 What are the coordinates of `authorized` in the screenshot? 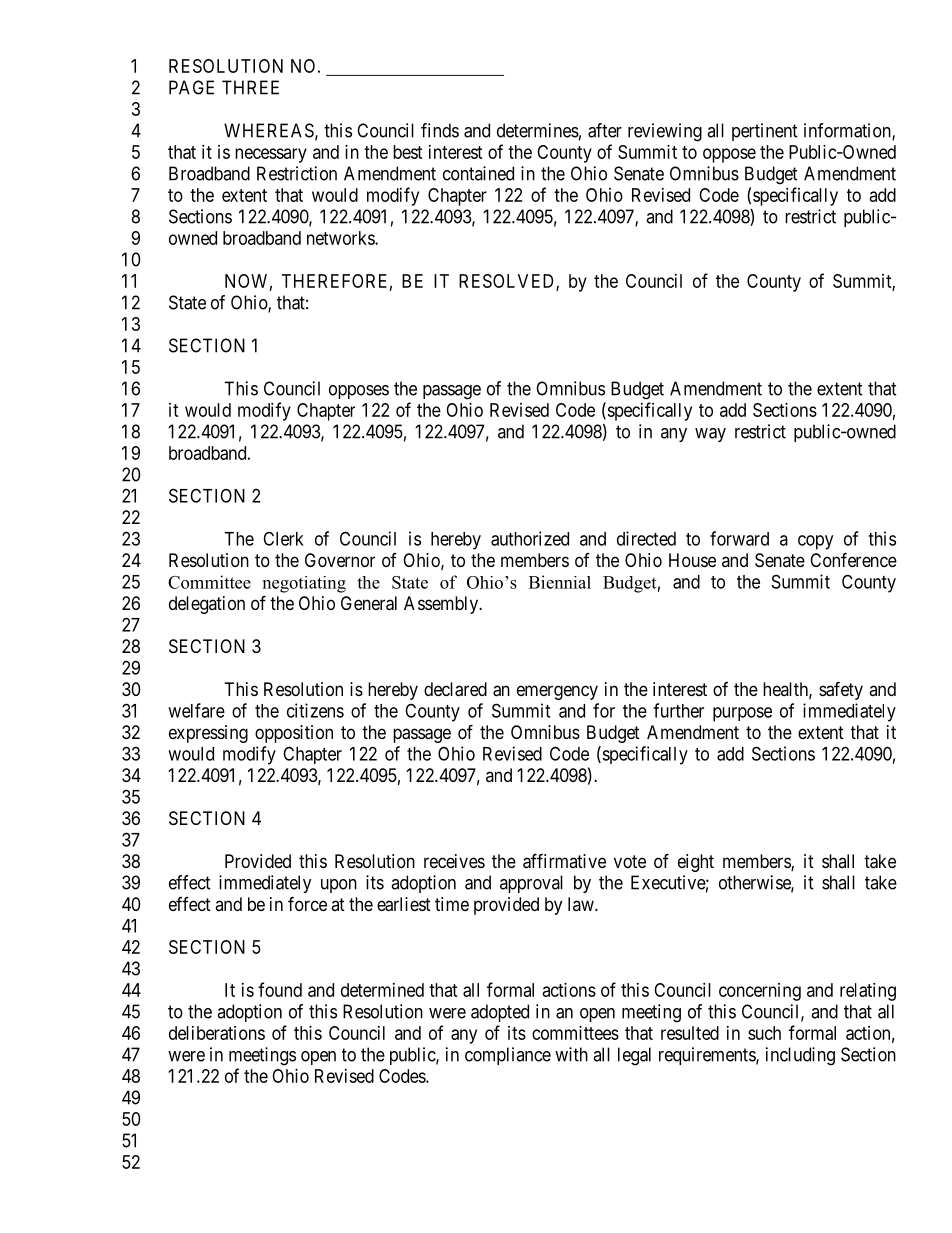 It's located at (530, 538).
